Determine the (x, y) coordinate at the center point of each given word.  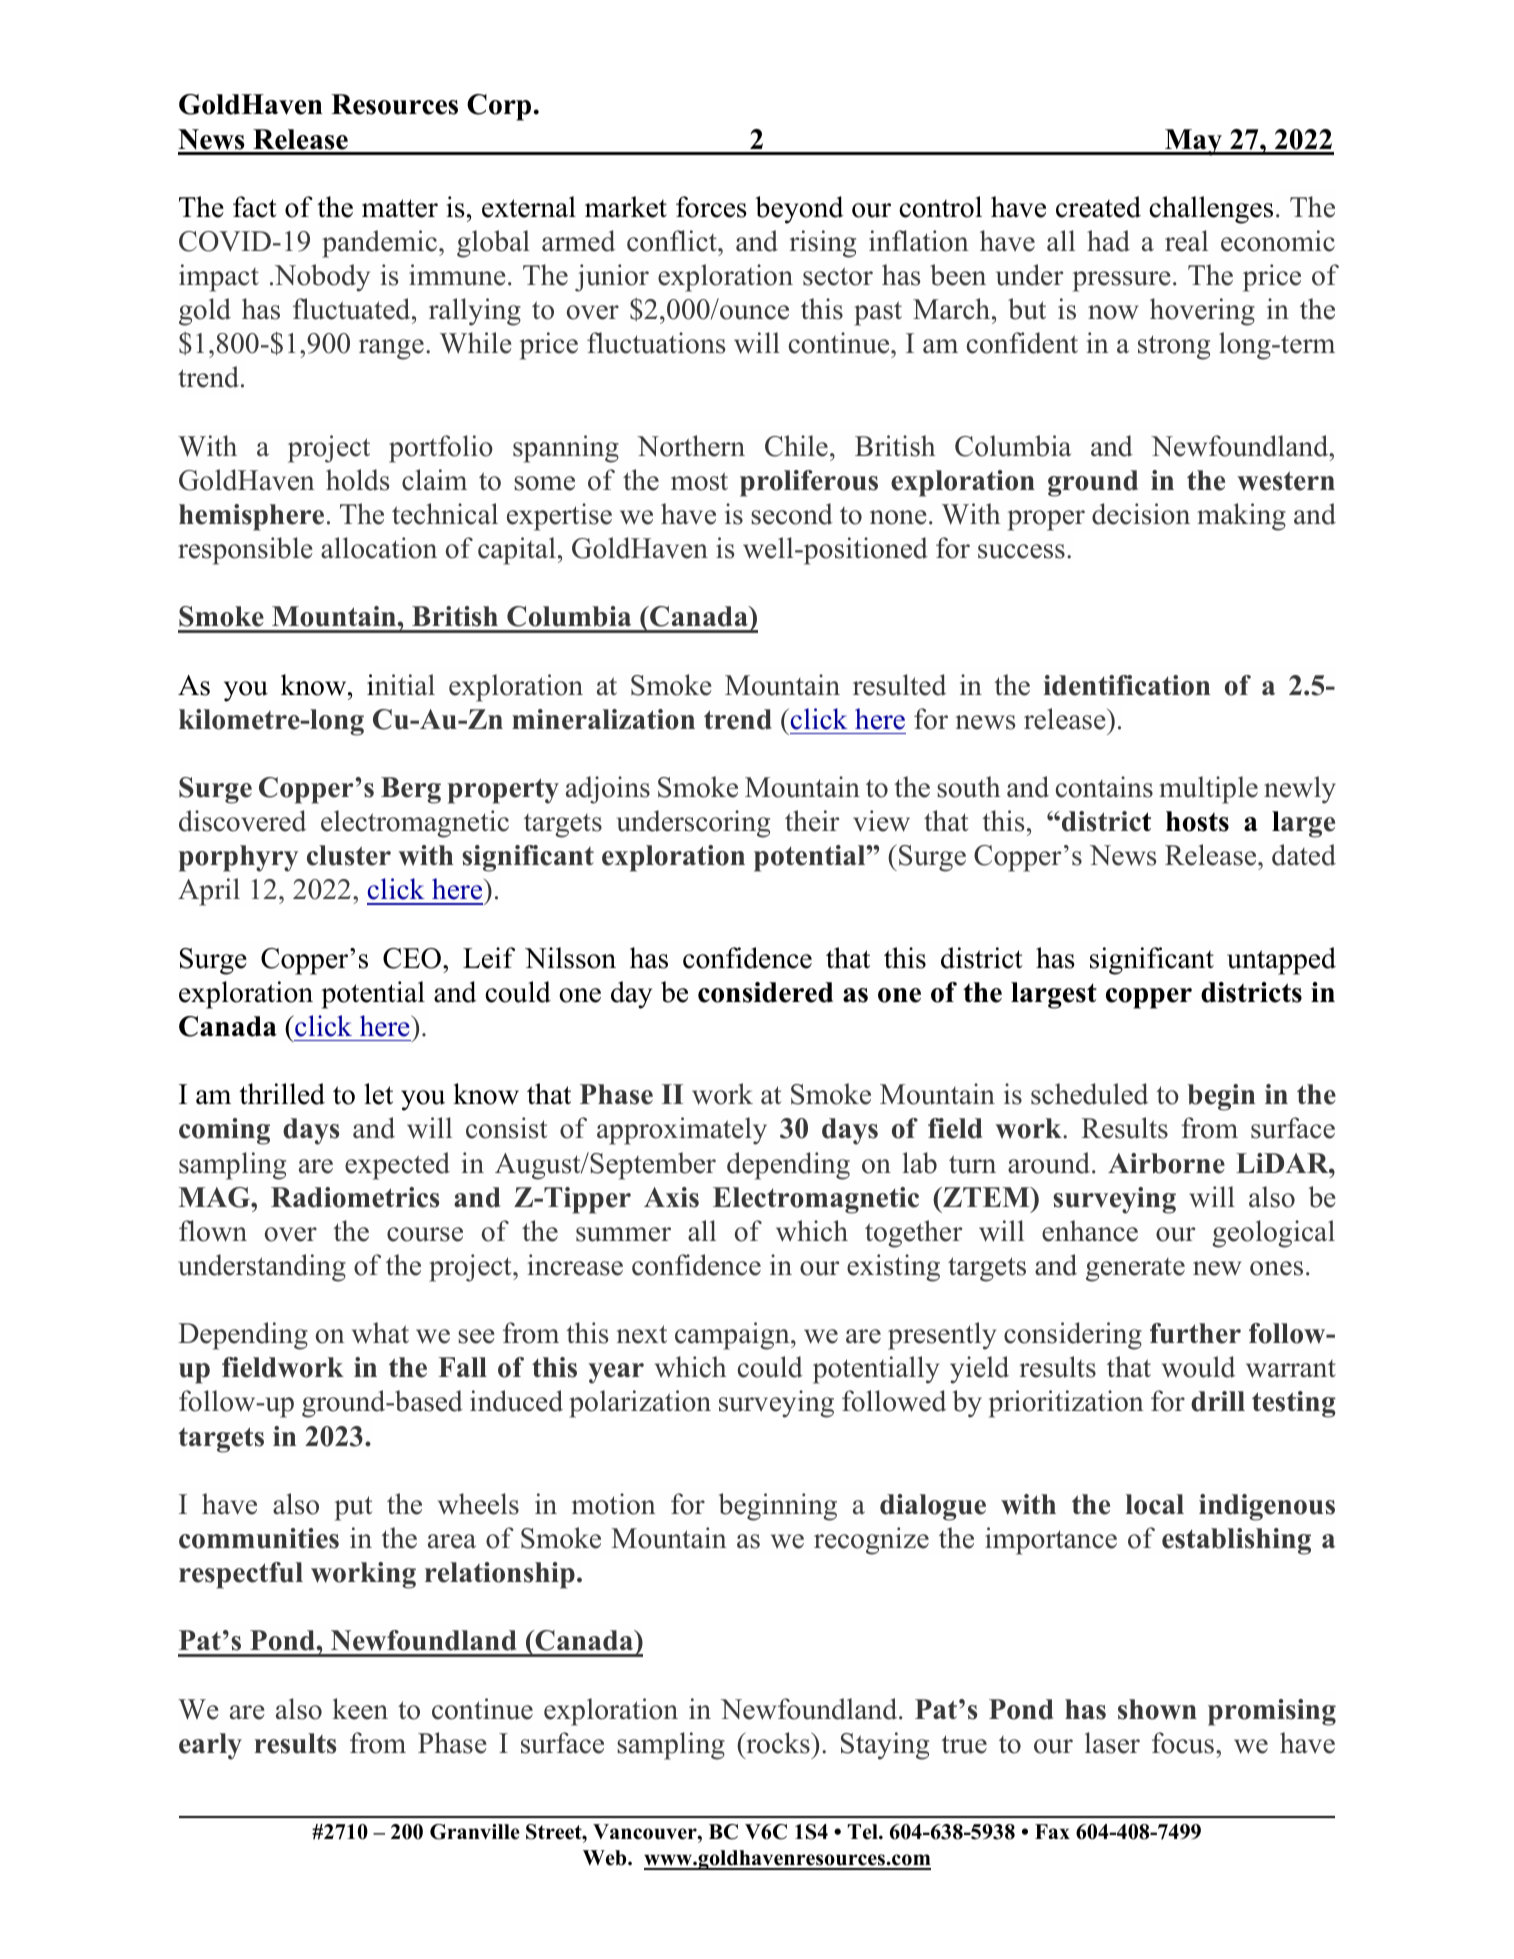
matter (400, 208)
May (1193, 142)
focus (1183, 1743)
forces (711, 207)
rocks (778, 1743)
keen (360, 1709)
